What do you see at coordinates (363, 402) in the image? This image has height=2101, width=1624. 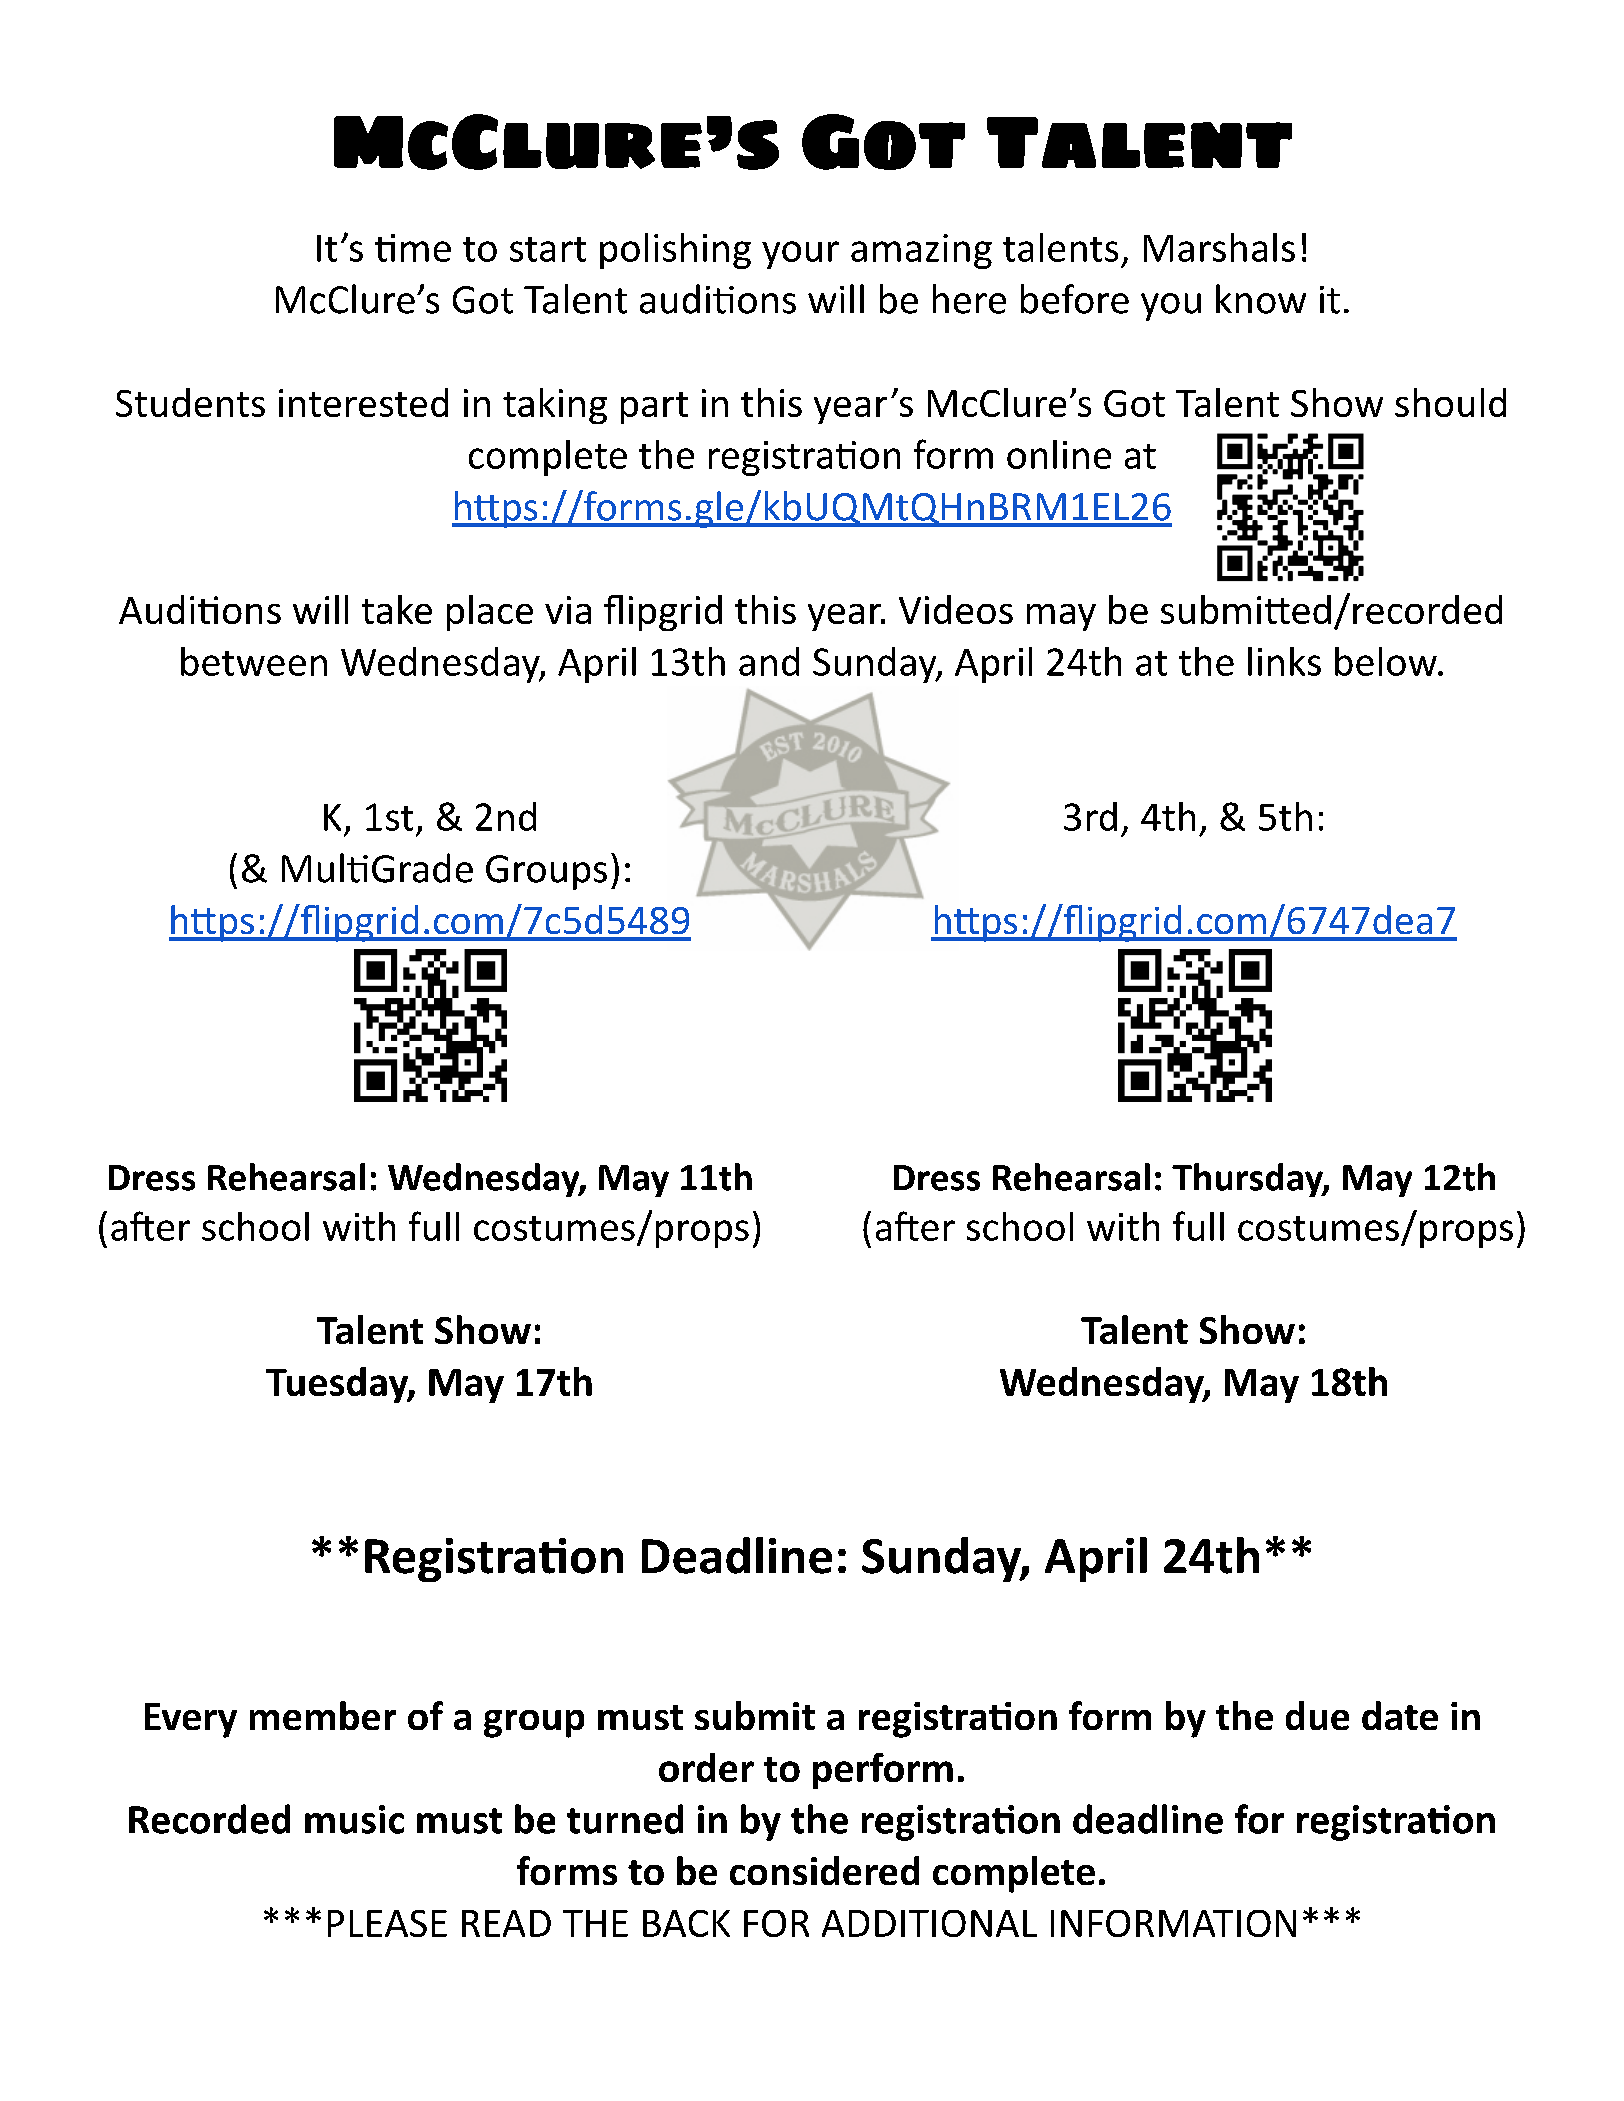 I see `interested` at bounding box center [363, 402].
